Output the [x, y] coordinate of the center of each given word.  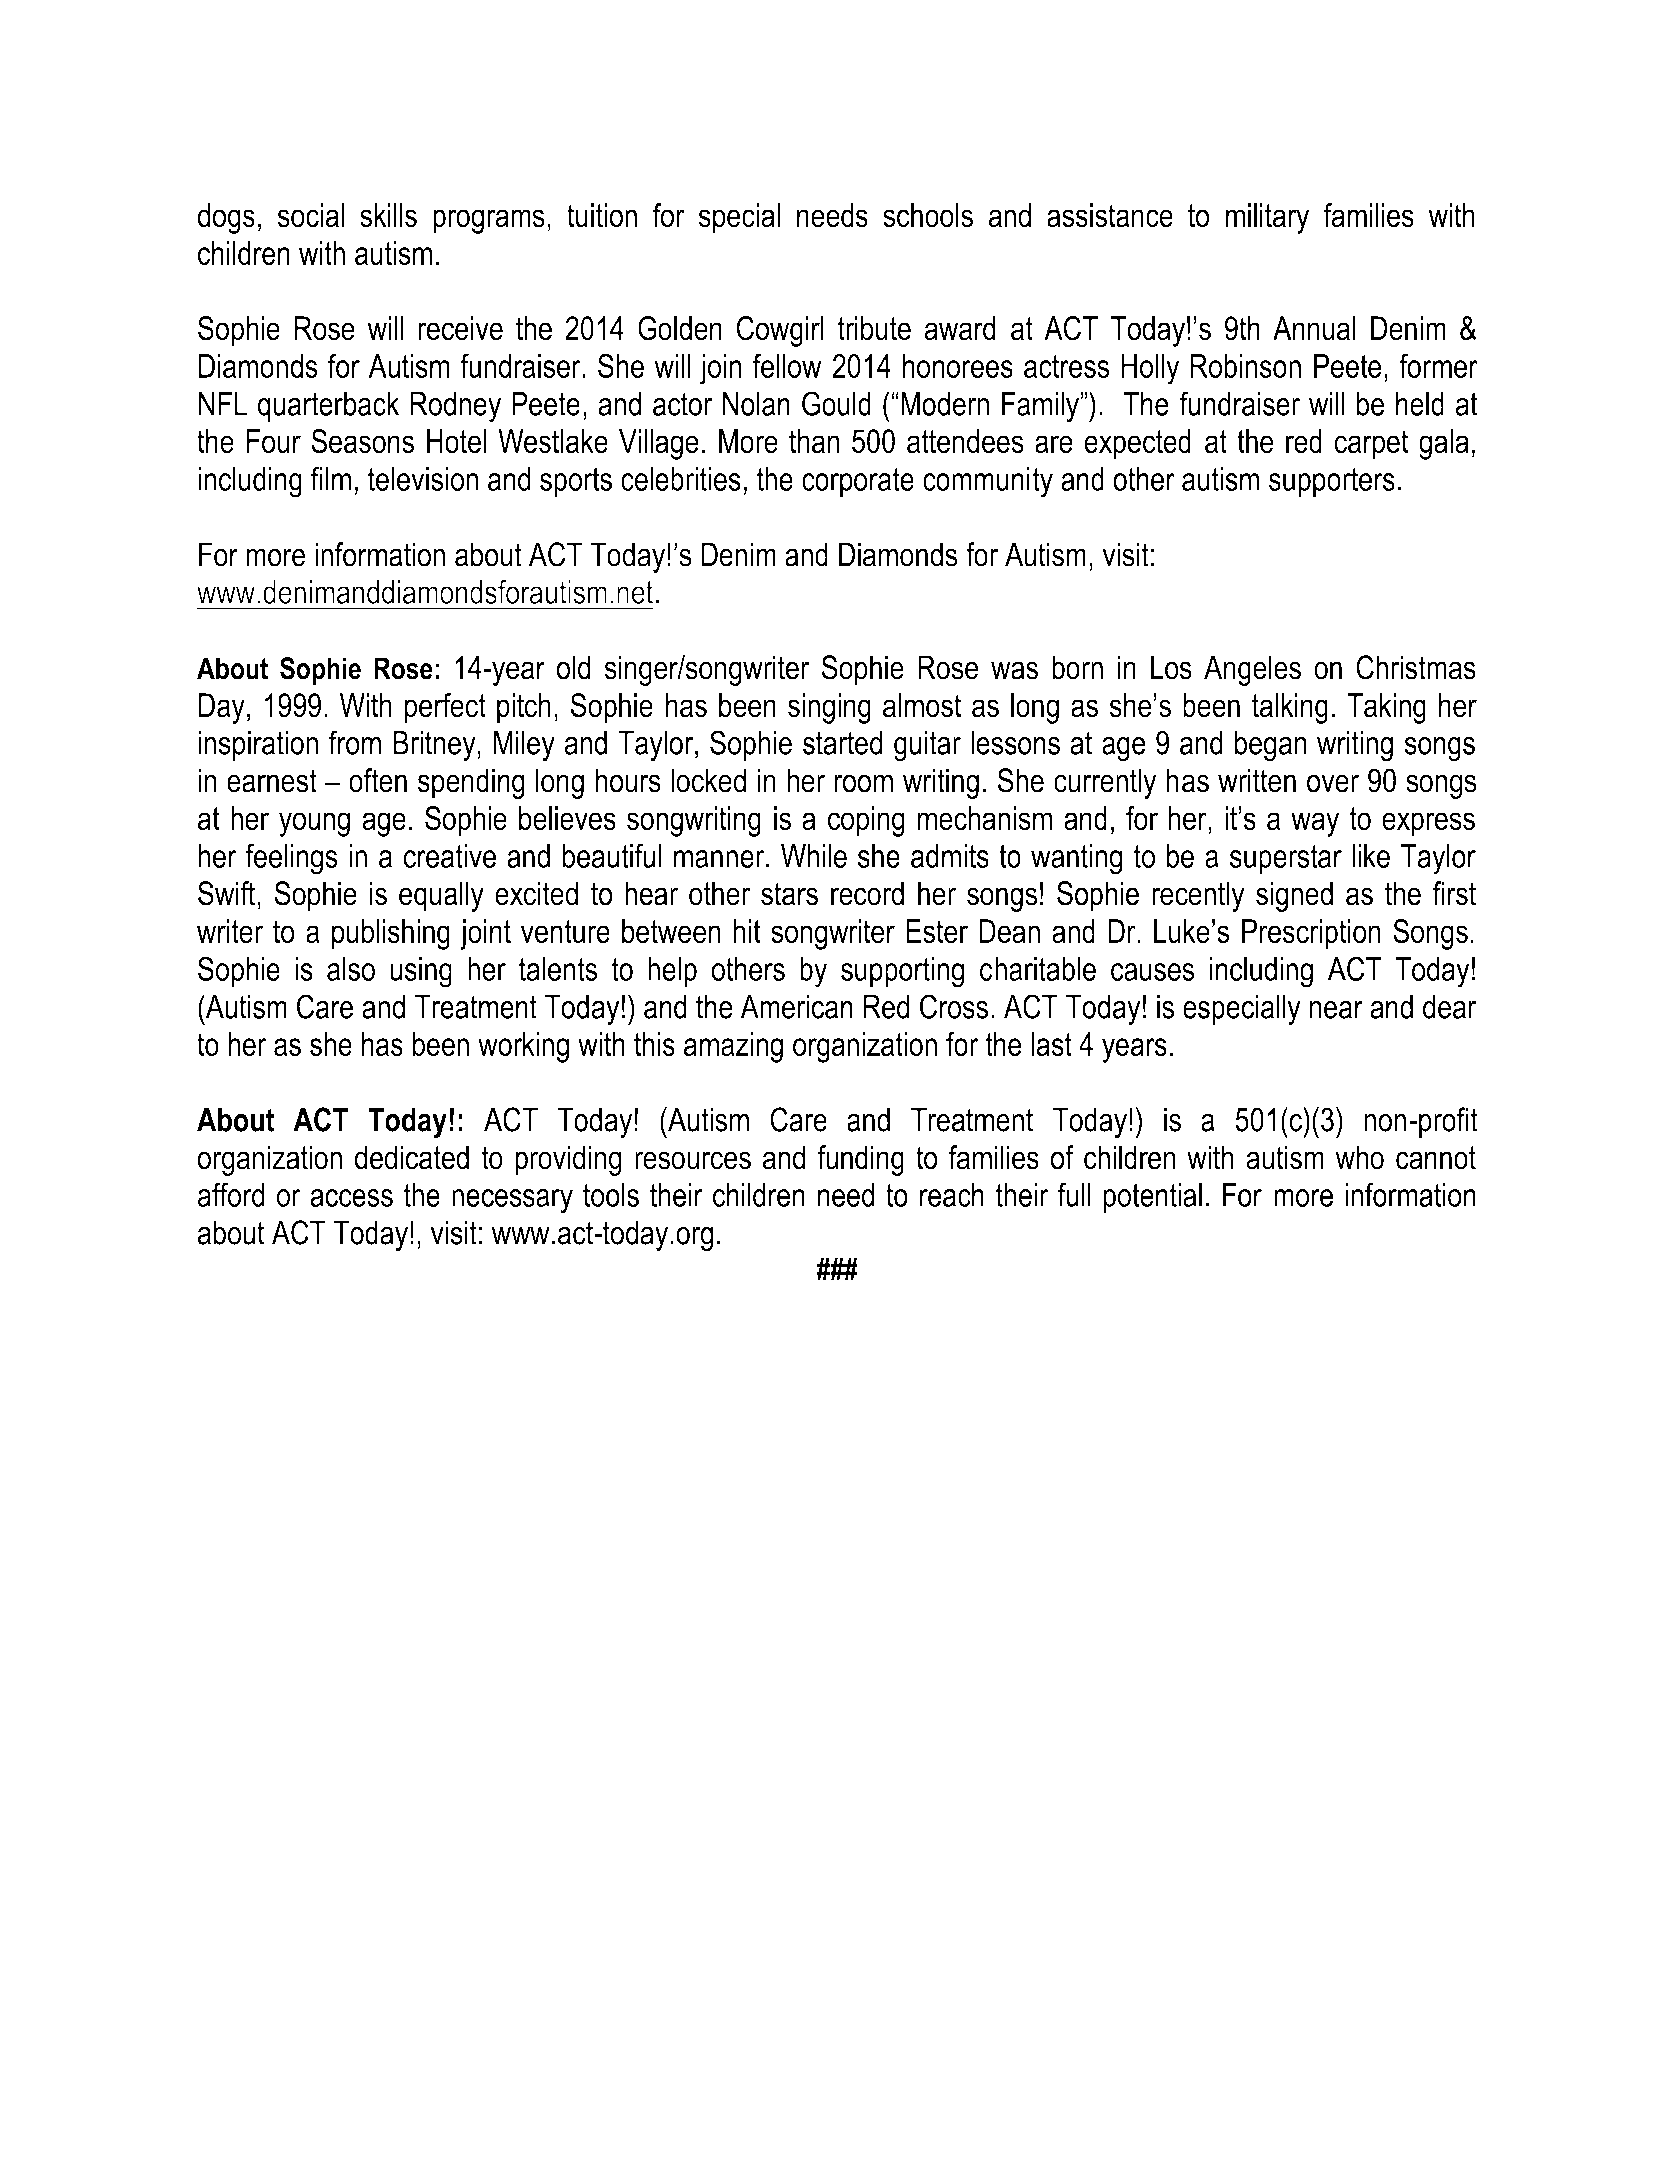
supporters [1332, 482]
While [814, 856]
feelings [291, 859]
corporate [858, 482]
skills [388, 215]
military [1267, 218]
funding [860, 1160]
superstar [1286, 859]
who [1360, 1157]
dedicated [412, 1157]
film [331, 478]
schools [928, 215]
